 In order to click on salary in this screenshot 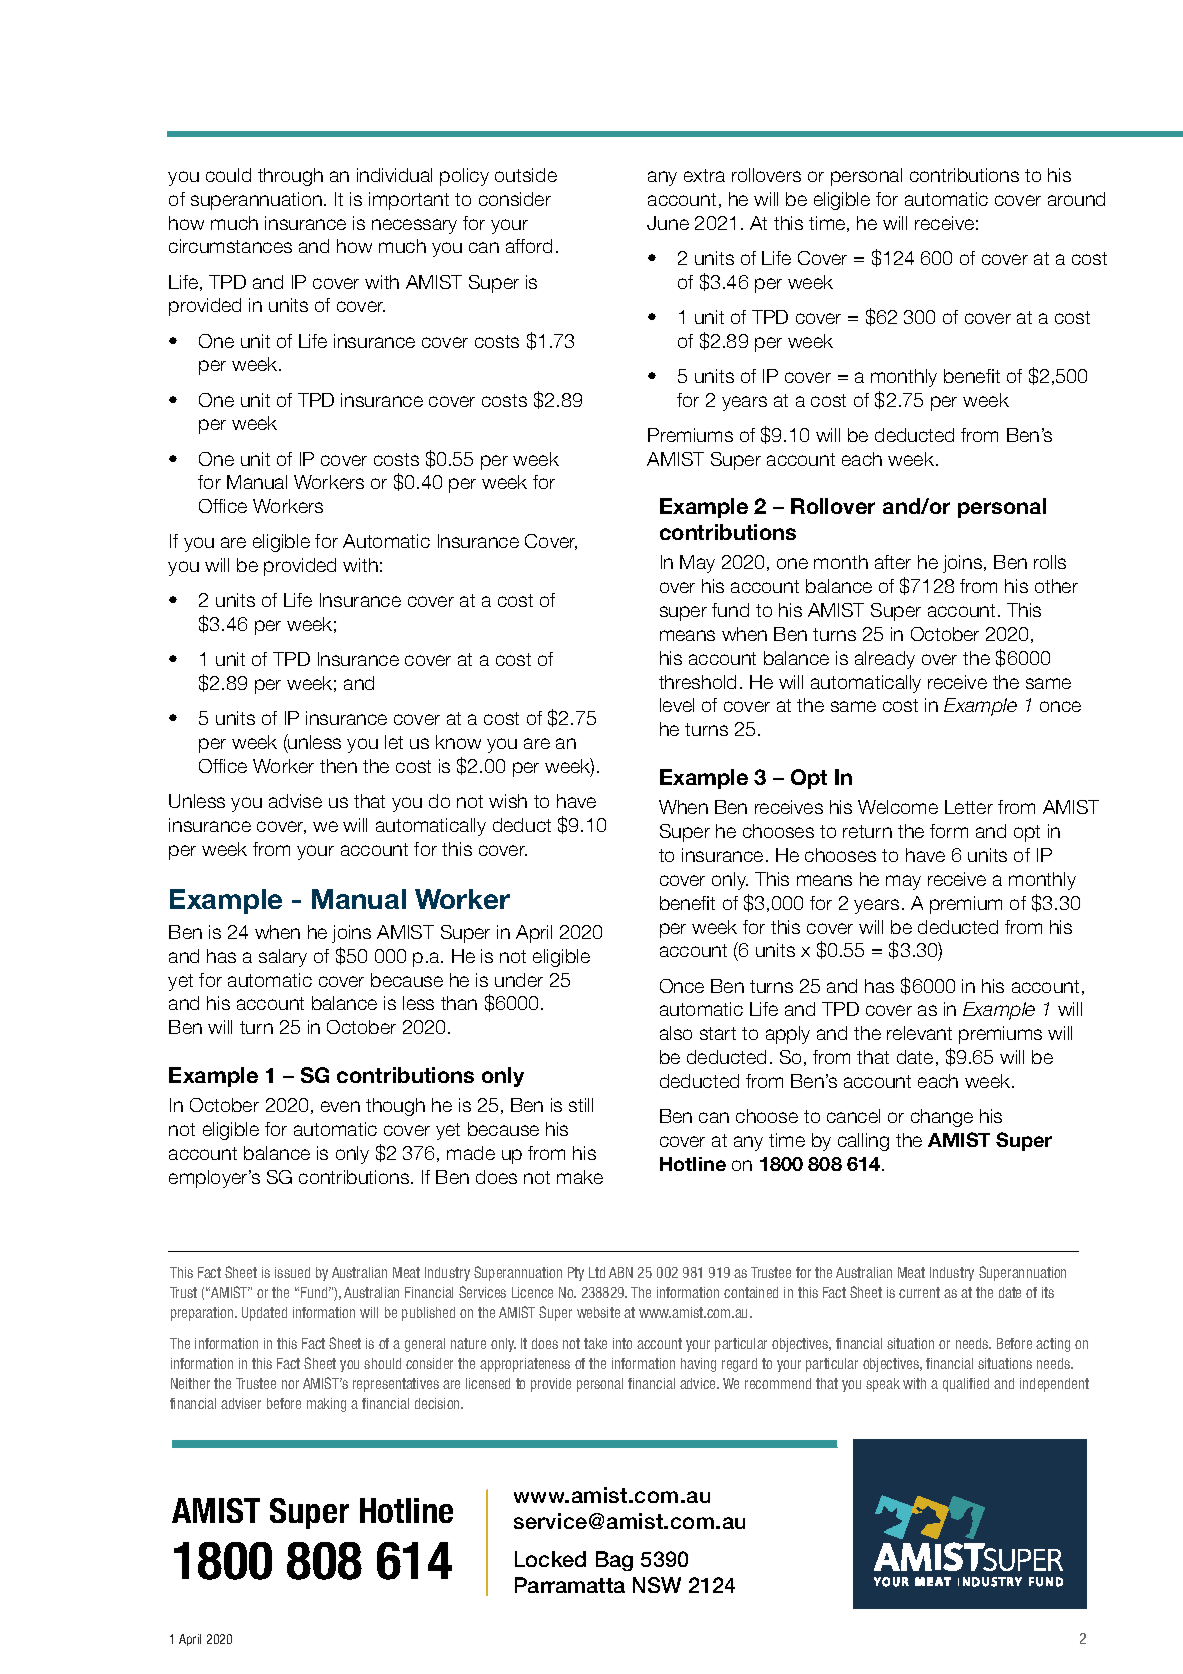, I will do `click(283, 958)`.
